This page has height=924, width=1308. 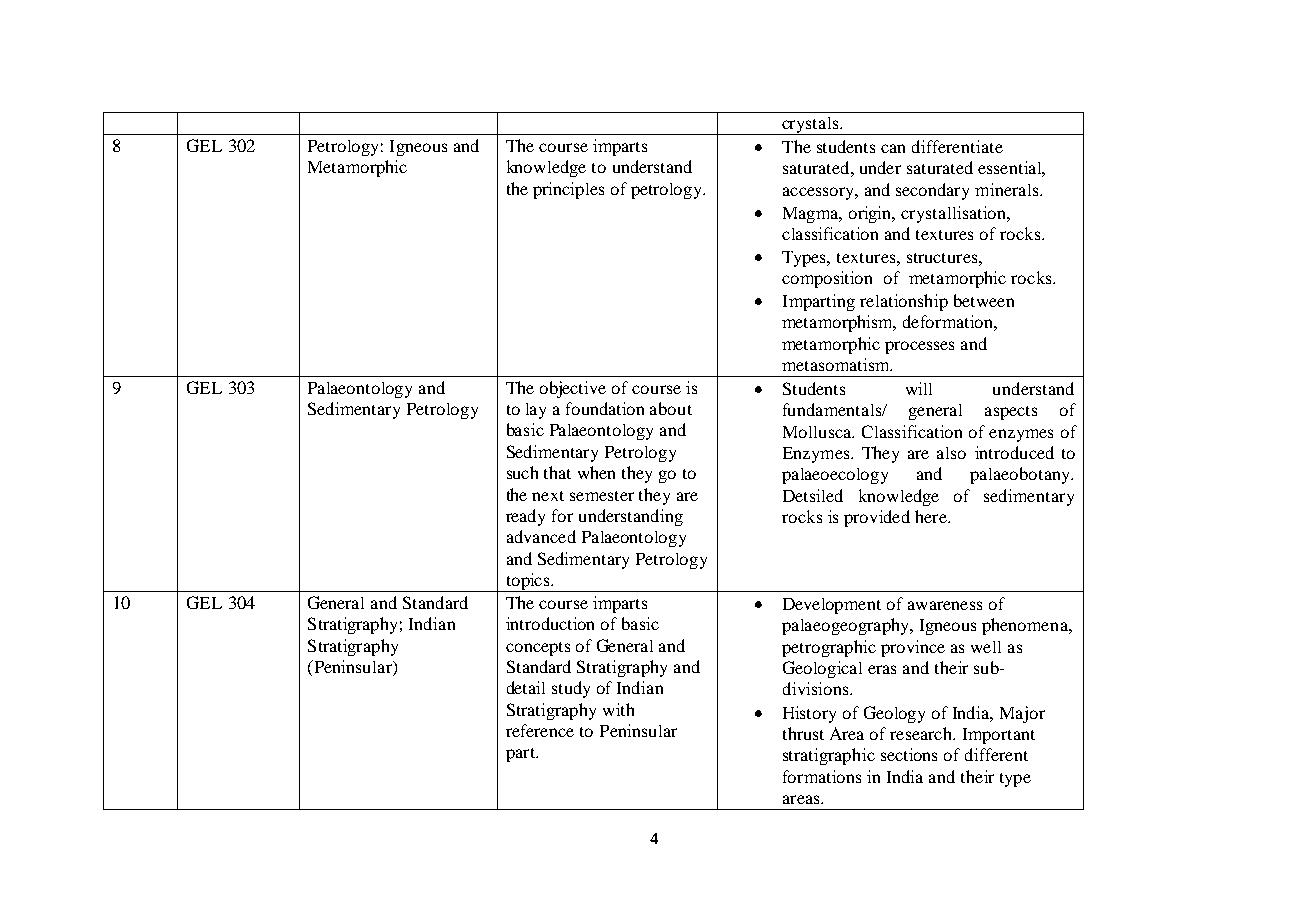 I want to click on objective, so click(x=573, y=389).
